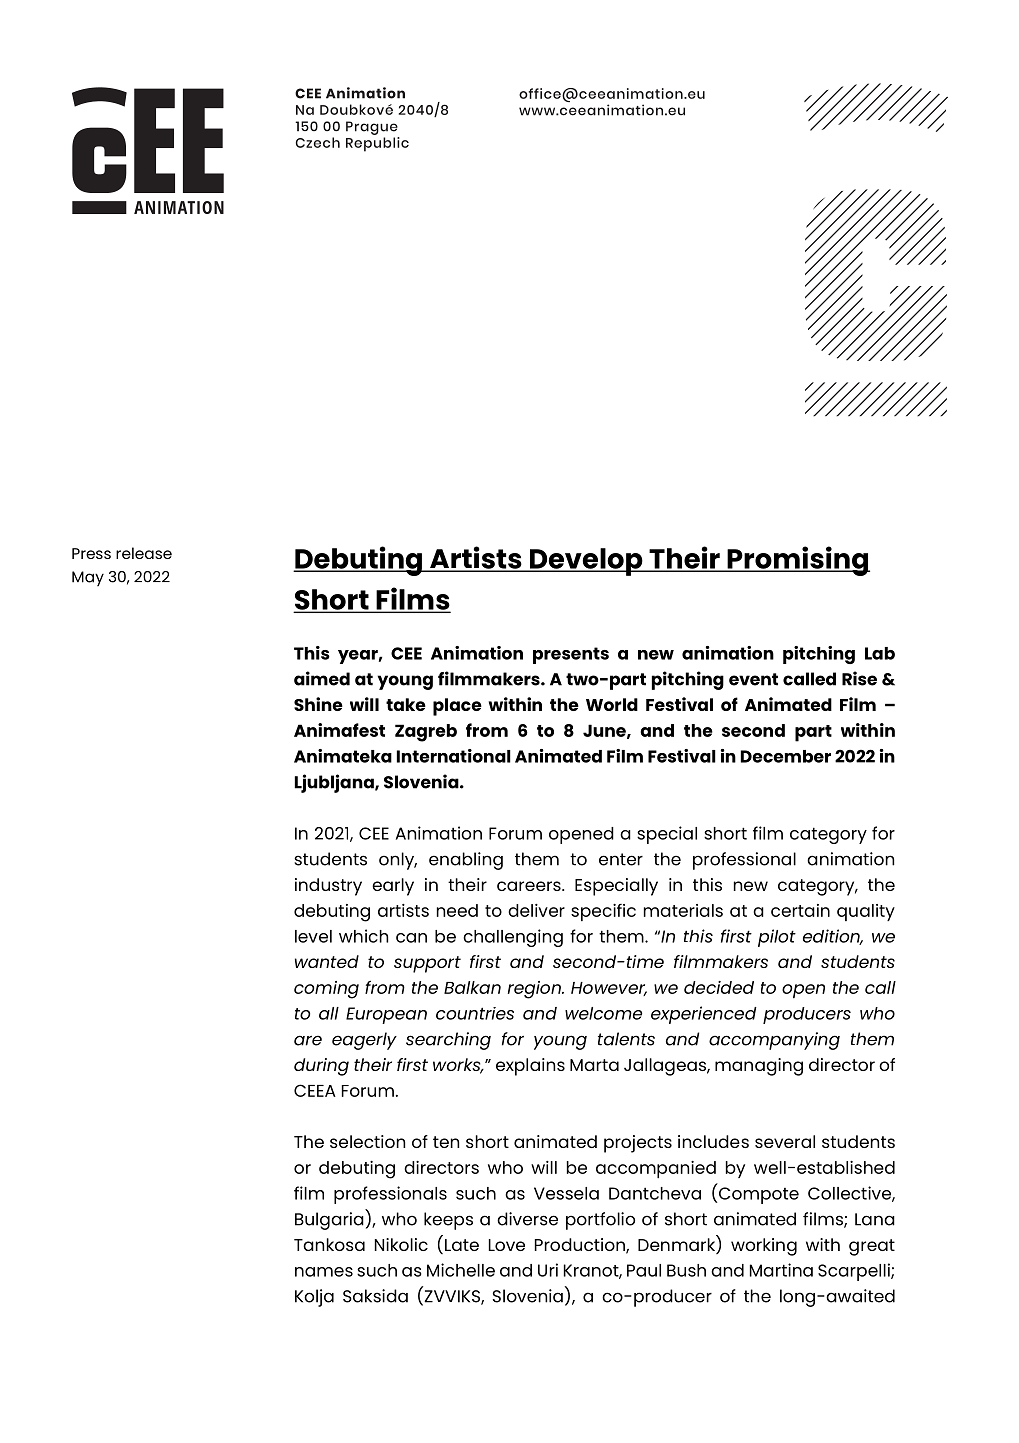  What do you see at coordinates (586, 562) in the page?
I see `Develop` at bounding box center [586, 562].
